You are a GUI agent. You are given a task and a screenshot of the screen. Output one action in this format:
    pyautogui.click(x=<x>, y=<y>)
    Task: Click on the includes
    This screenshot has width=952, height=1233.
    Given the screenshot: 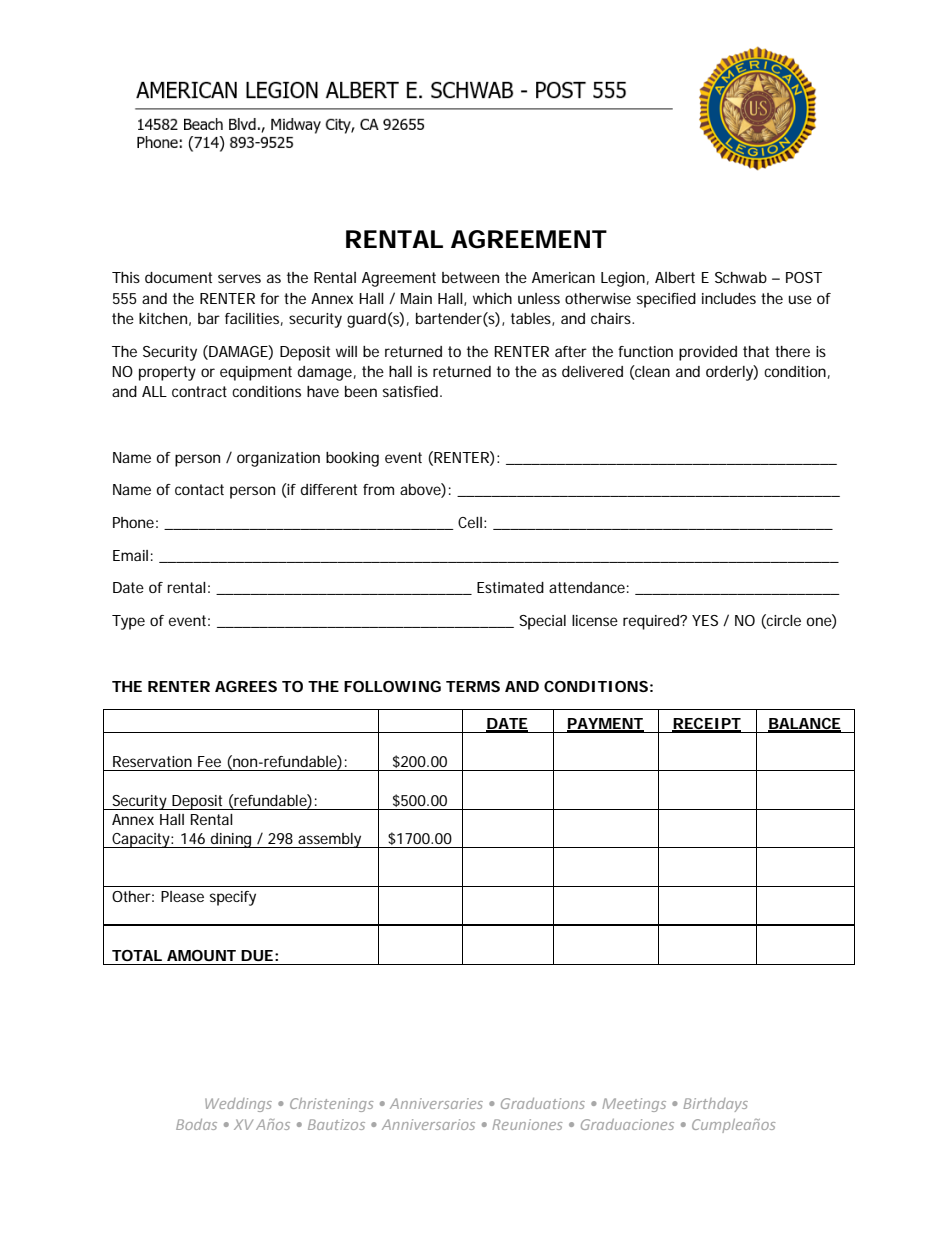 What is the action you would take?
    pyautogui.click(x=729, y=298)
